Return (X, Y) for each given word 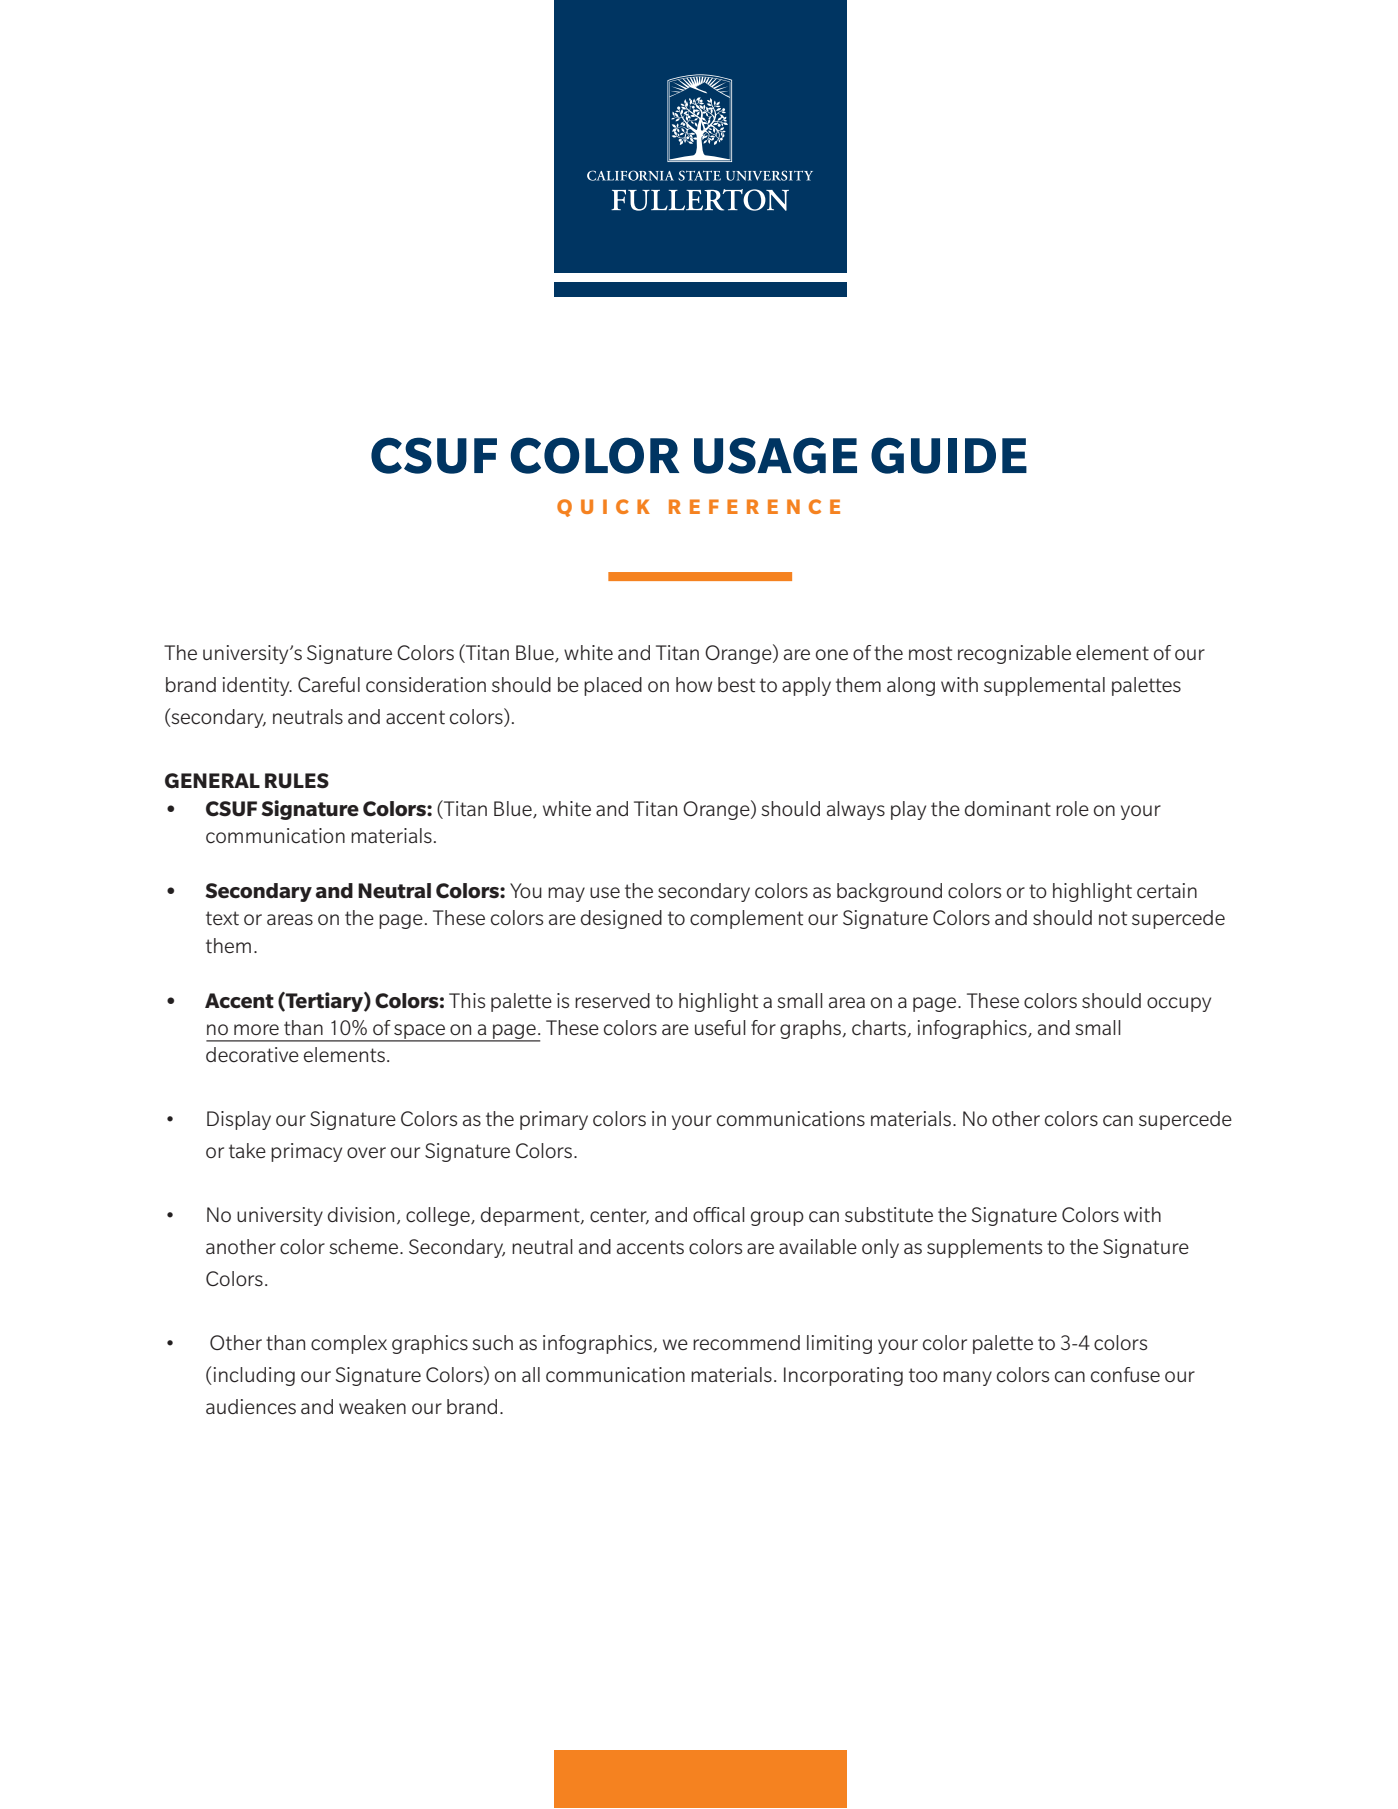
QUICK (603, 508)
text (222, 918)
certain (1167, 891)
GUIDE (949, 455)
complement (746, 919)
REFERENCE (754, 506)
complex (349, 1344)
